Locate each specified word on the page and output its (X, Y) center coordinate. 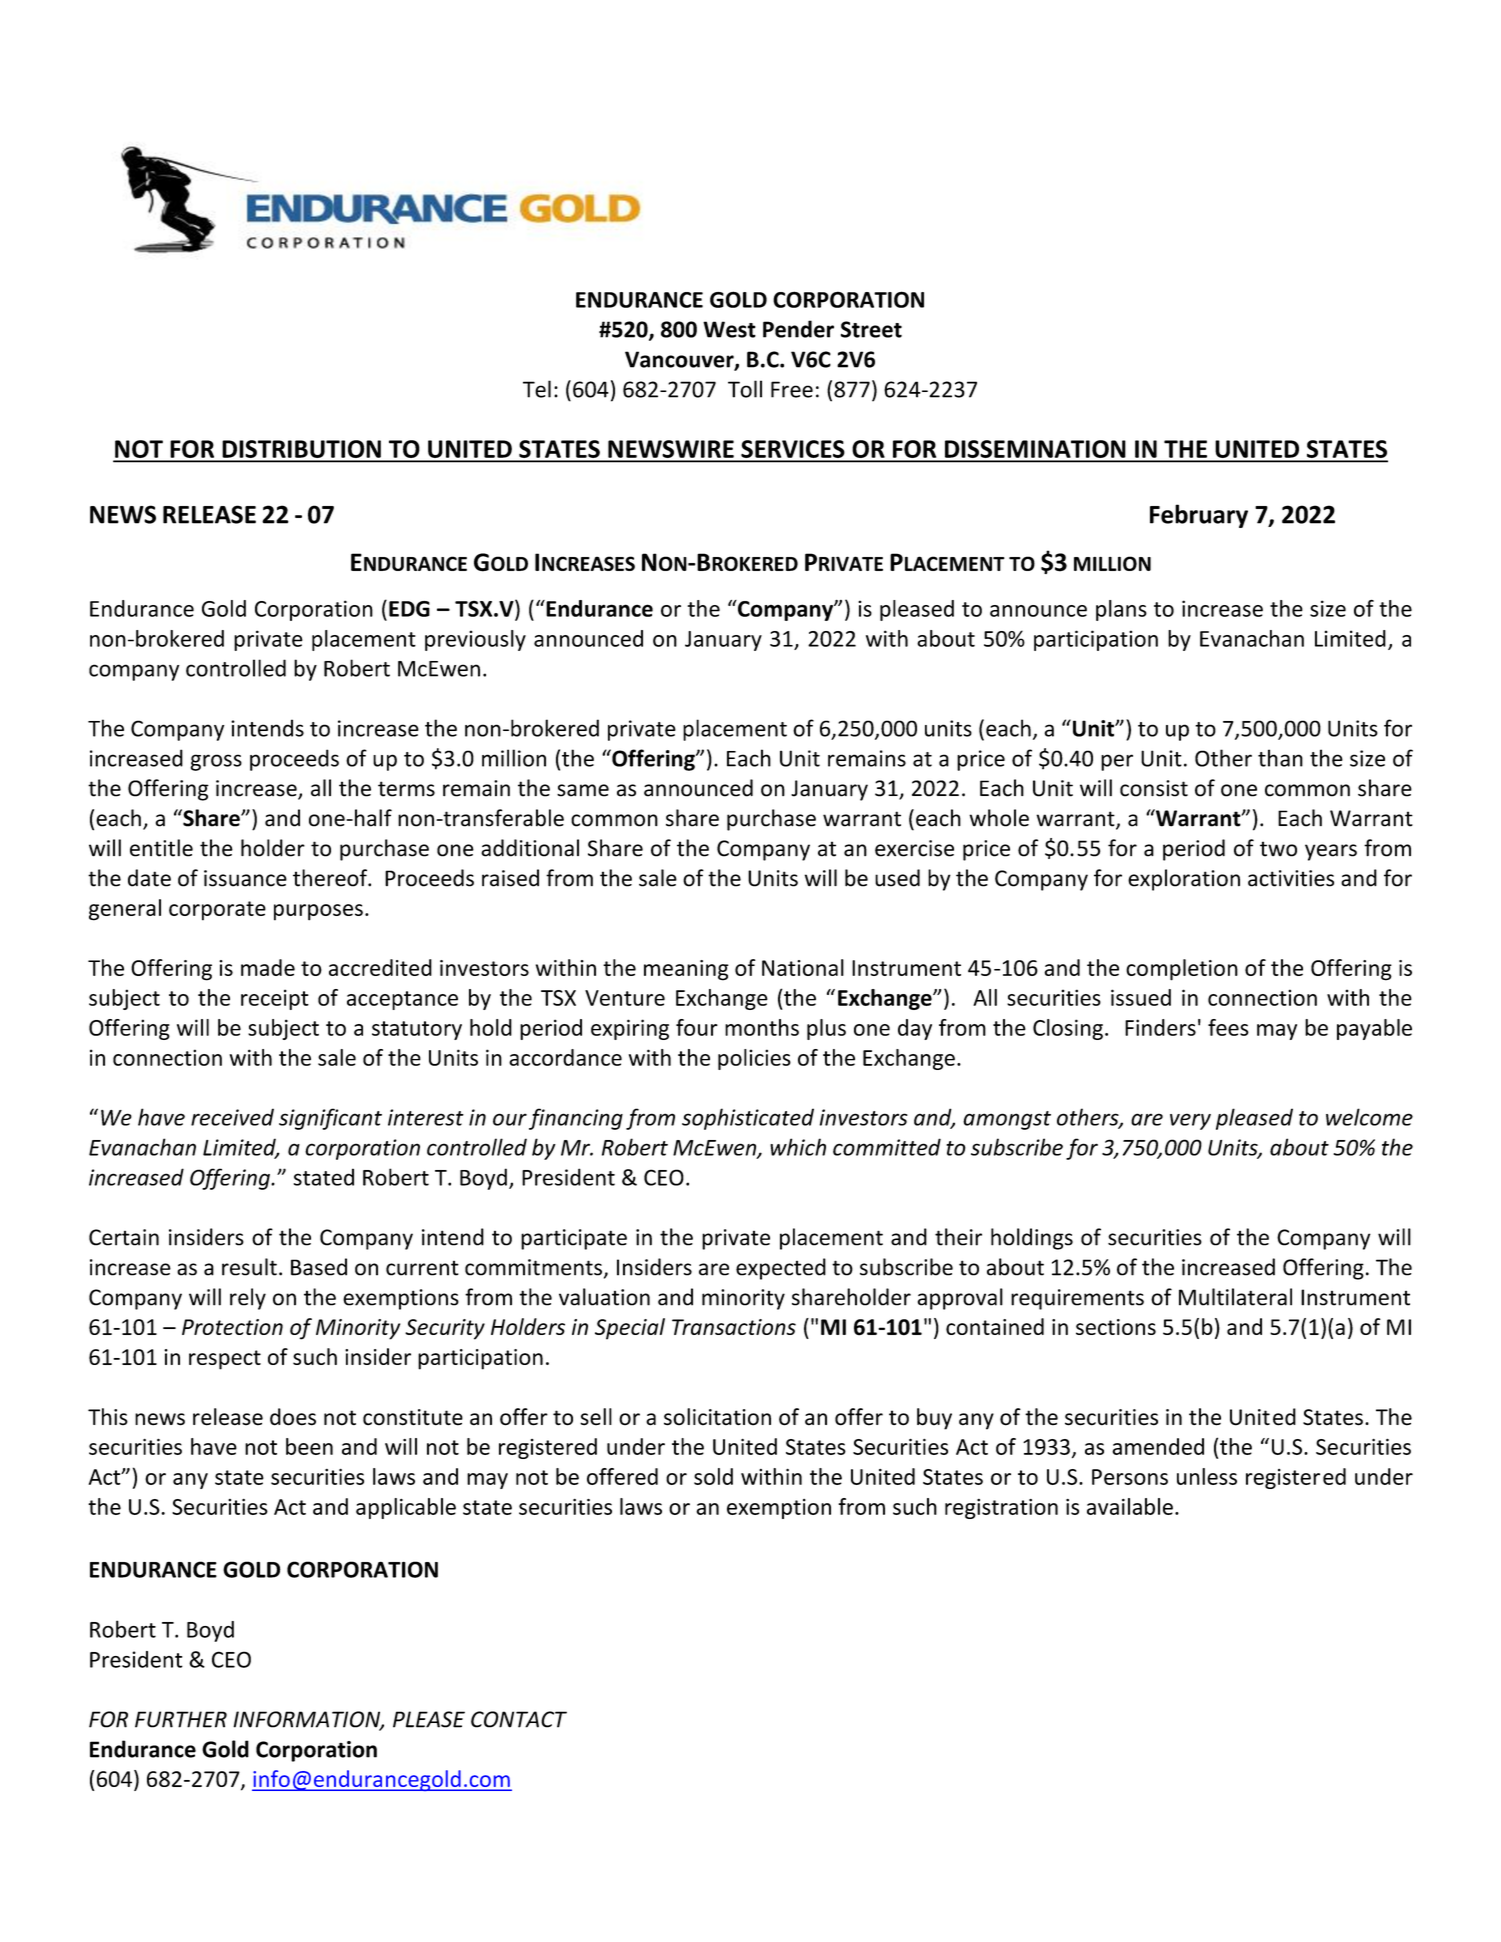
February (1199, 516)
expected (781, 1269)
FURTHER (181, 1719)
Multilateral (1235, 1297)
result (249, 1267)
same (583, 790)
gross (216, 762)
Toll (745, 389)
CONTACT (519, 1719)
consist (1154, 788)
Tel (537, 389)
